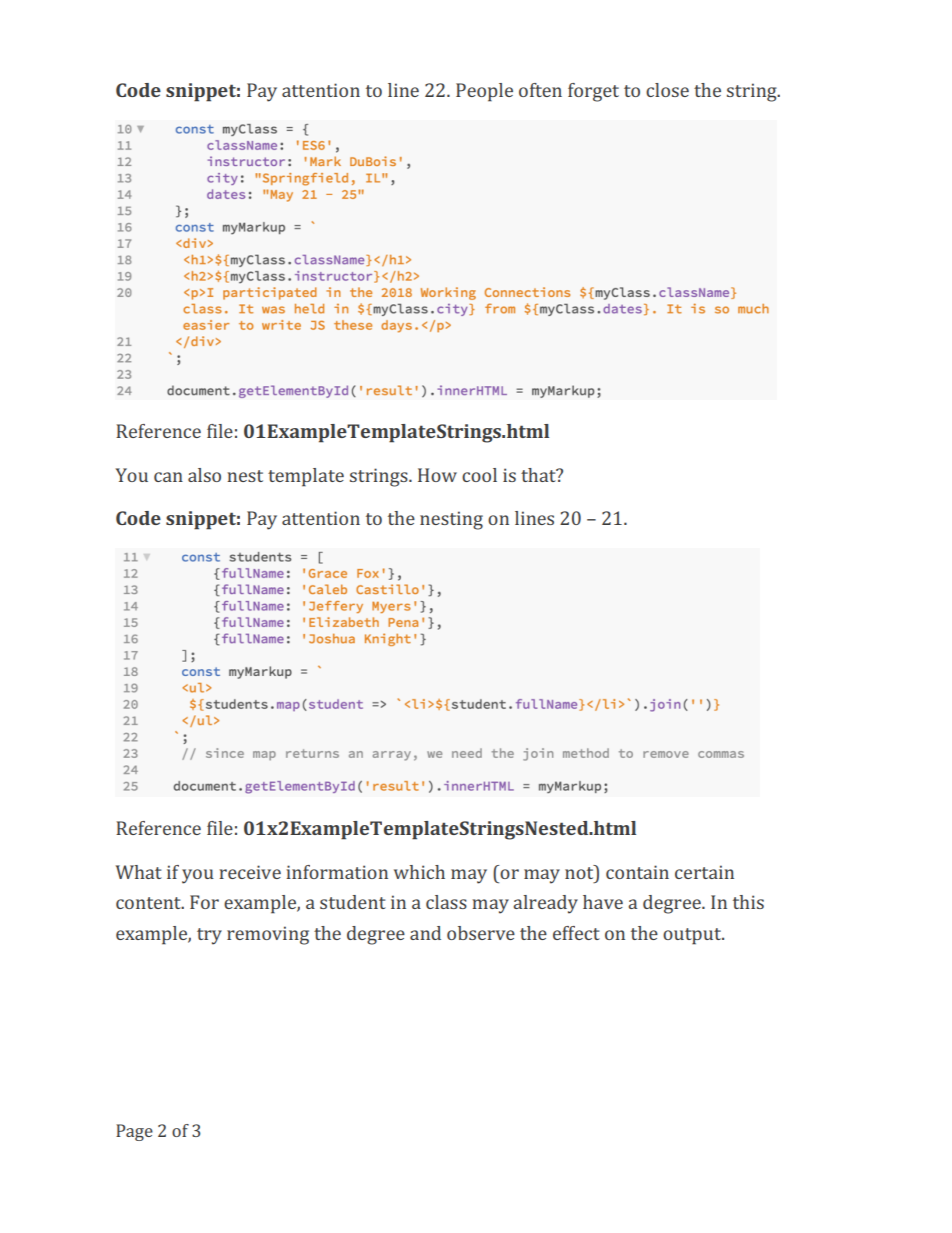 The width and height of the screenshot is (952, 1233). Describe the element at coordinates (250, 872) in the screenshot. I see `receive` at that location.
